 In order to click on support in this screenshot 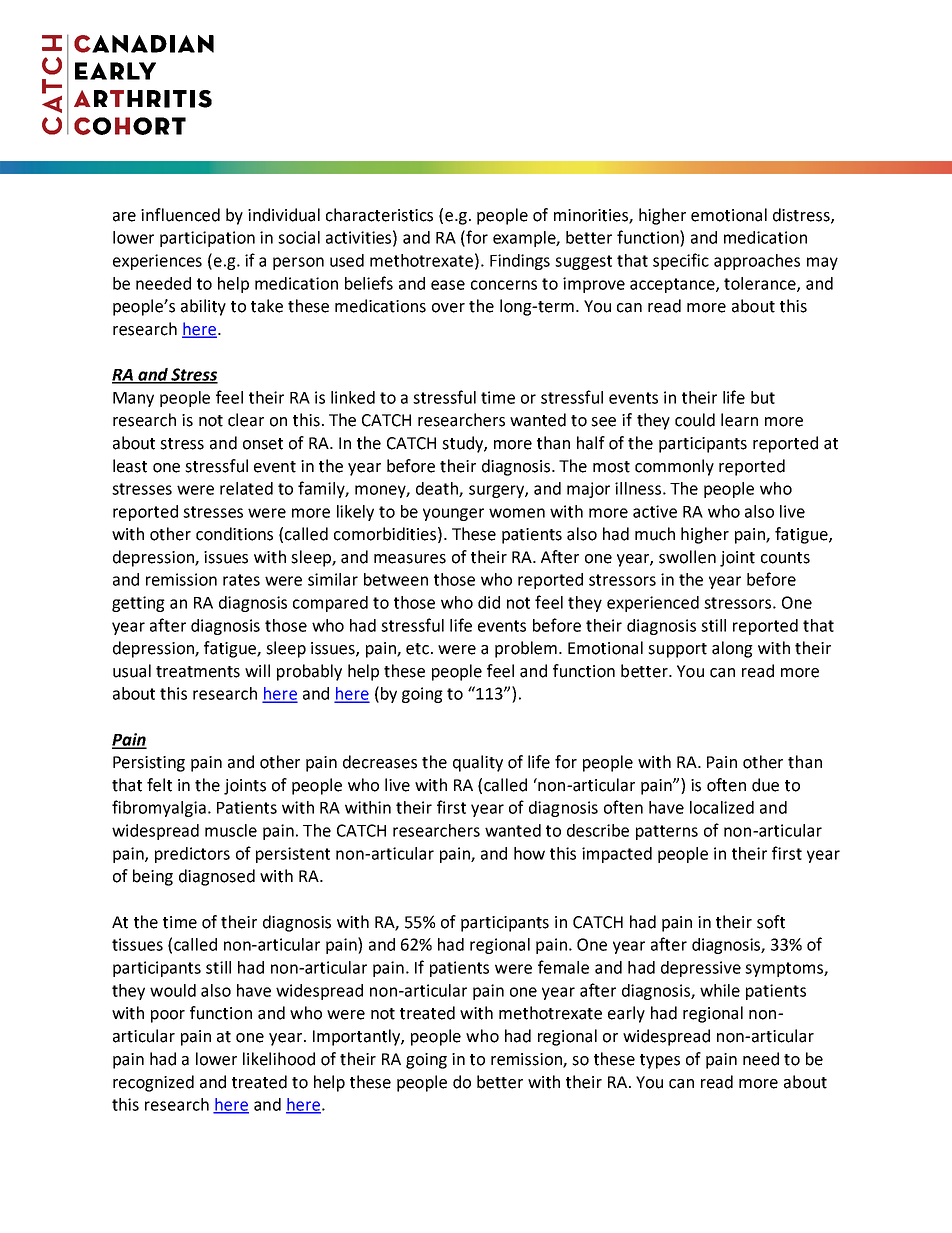, I will do `click(677, 650)`.
